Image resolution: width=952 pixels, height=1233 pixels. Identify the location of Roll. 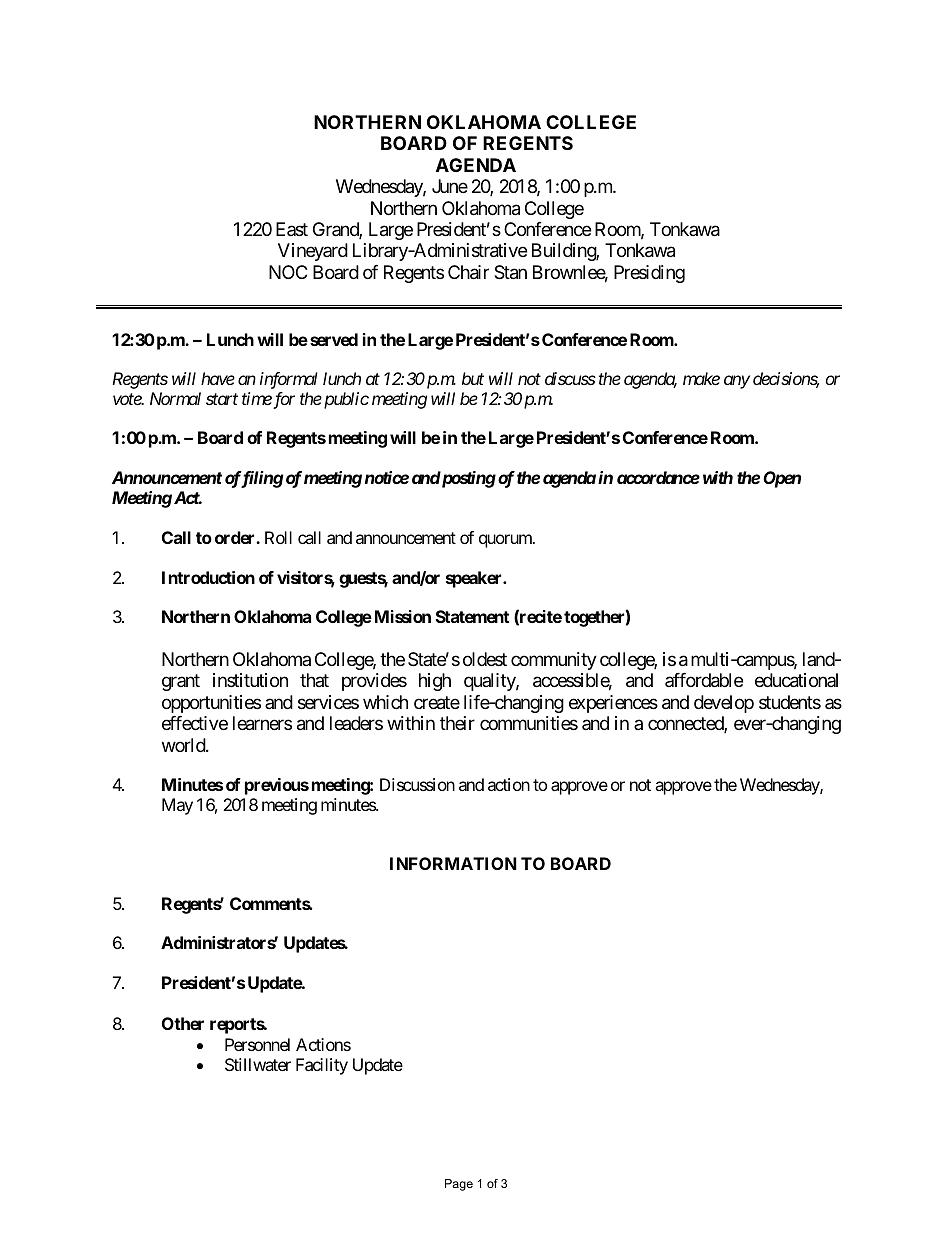
(278, 537).
